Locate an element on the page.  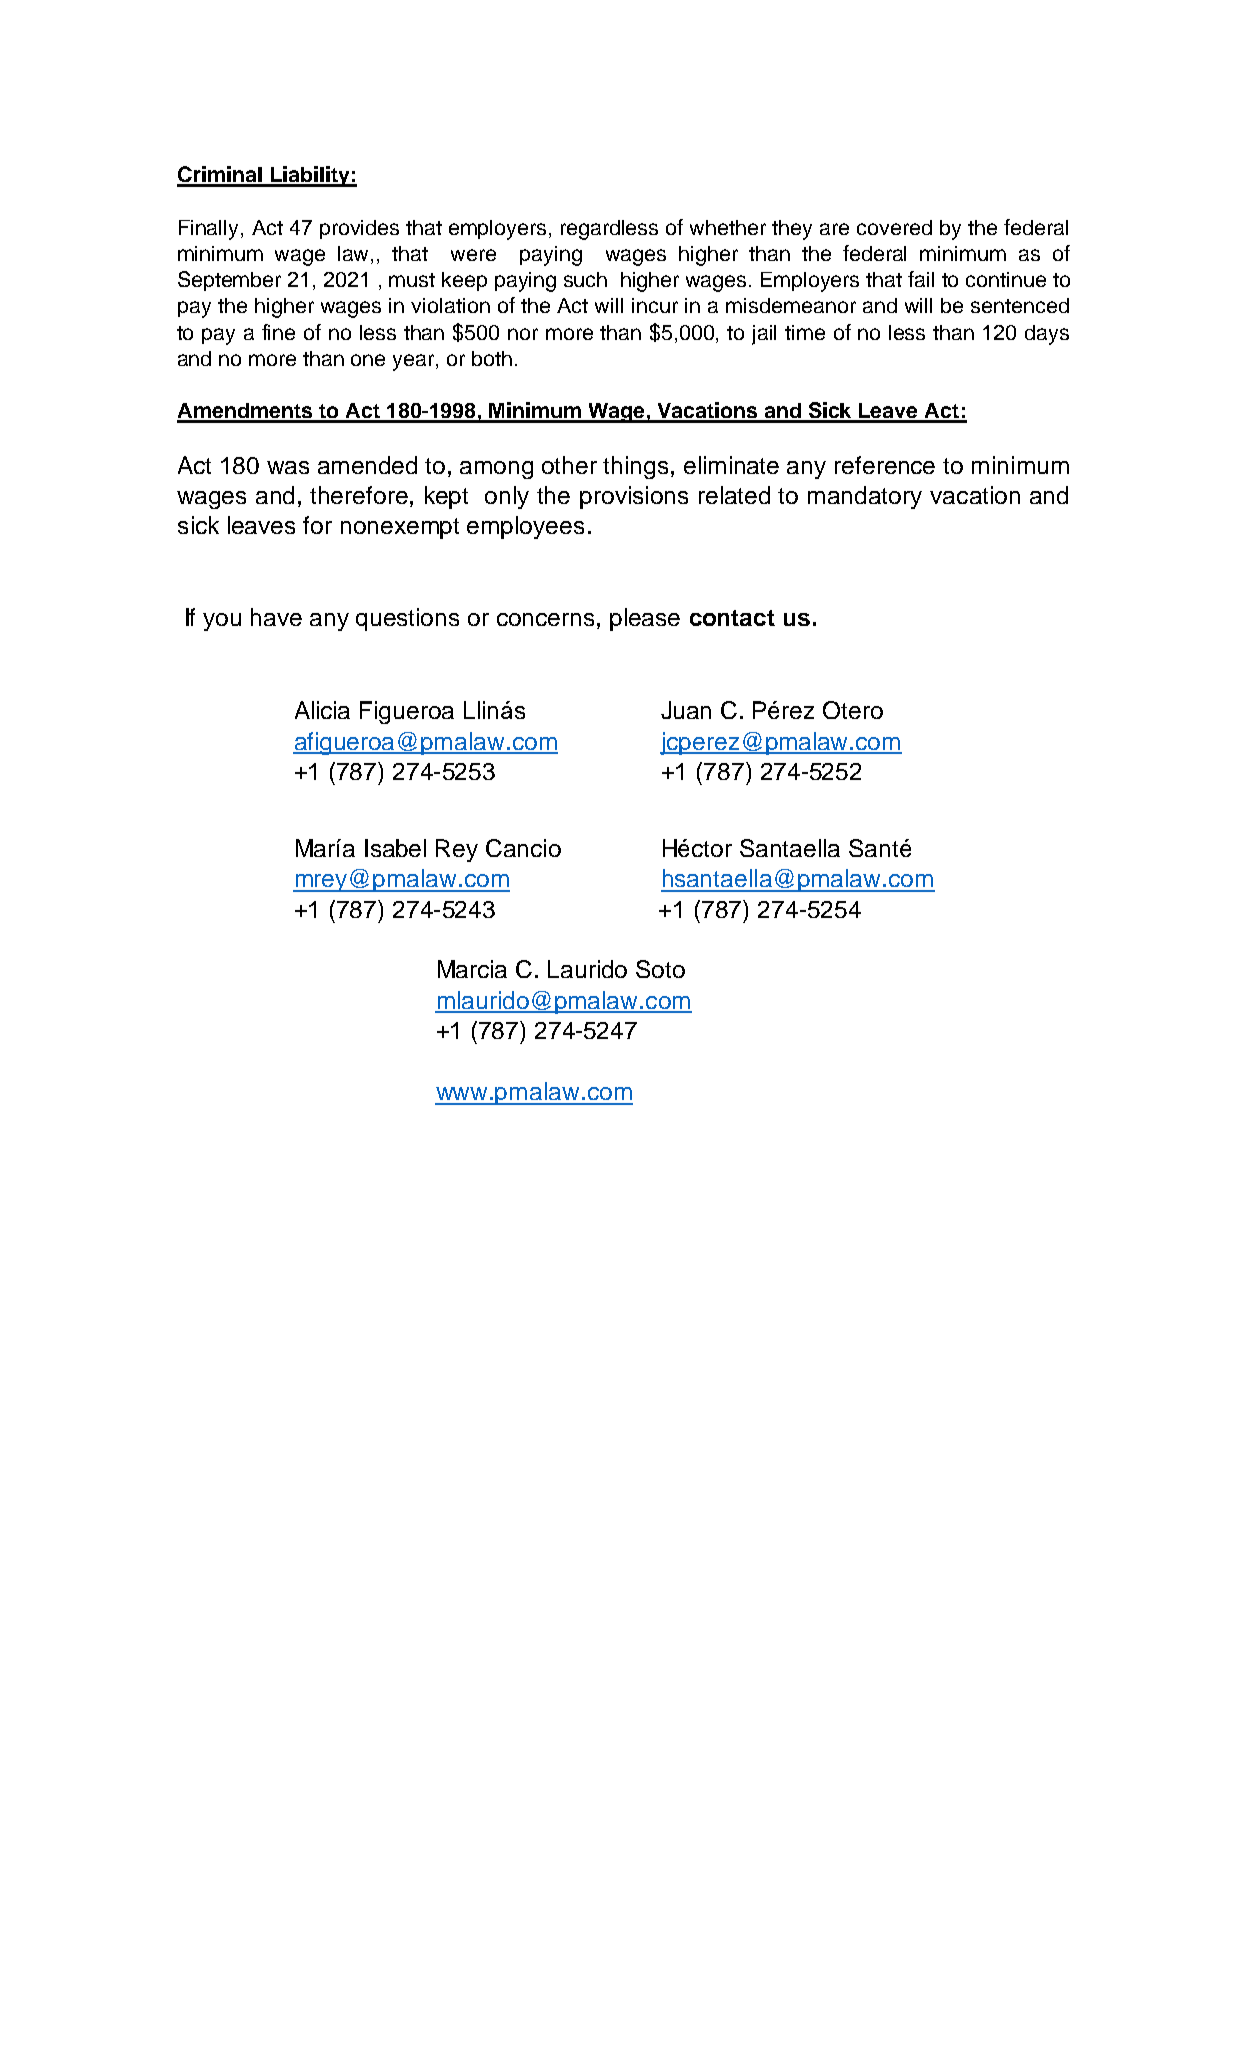
Soto is located at coordinates (660, 969).
